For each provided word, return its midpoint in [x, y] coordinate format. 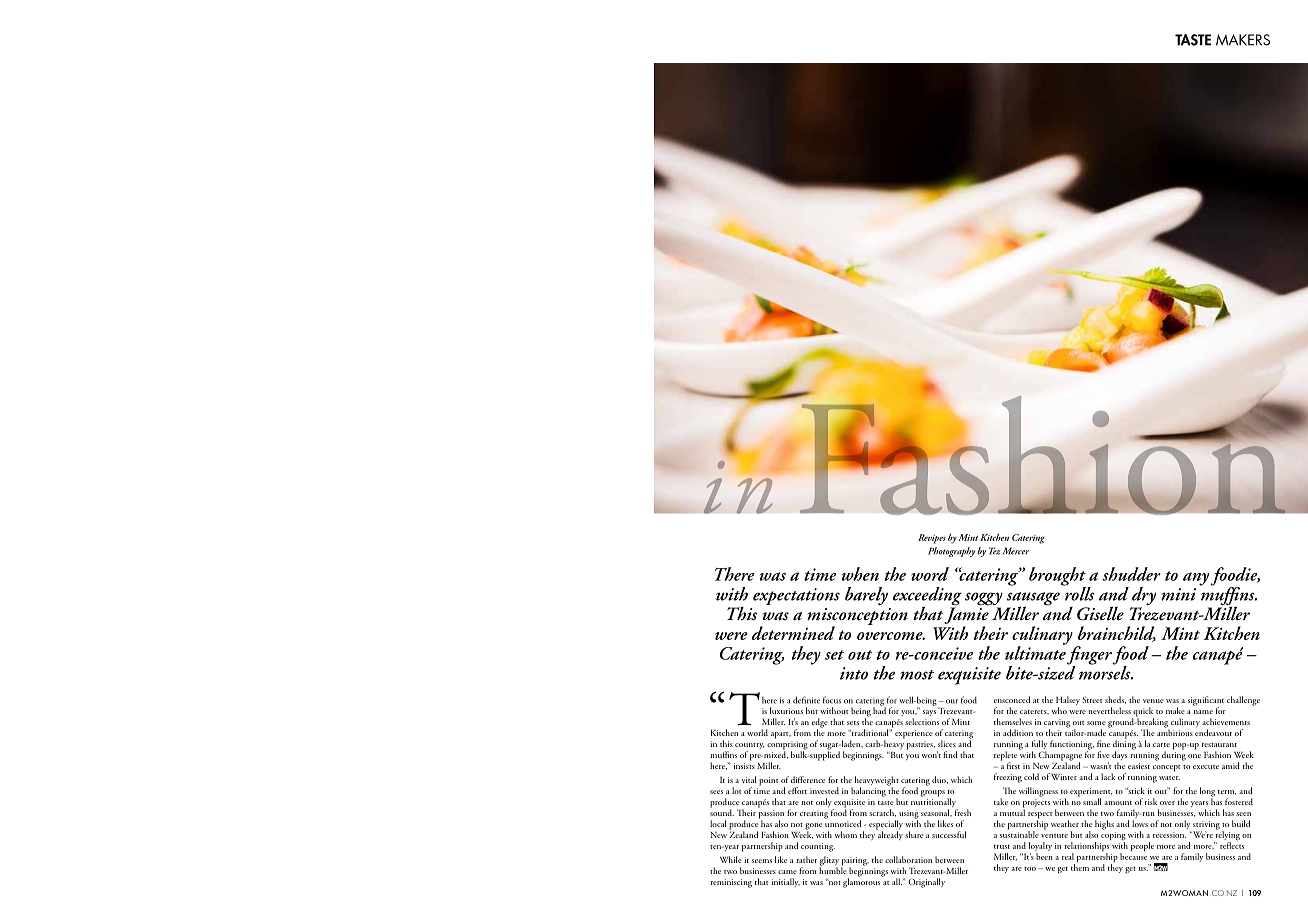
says [929, 713]
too [1030, 868]
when [860, 574]
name [1203, 712]
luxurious [786, 710]
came [787, 872]
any [1196, 579]
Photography [951, 552]
